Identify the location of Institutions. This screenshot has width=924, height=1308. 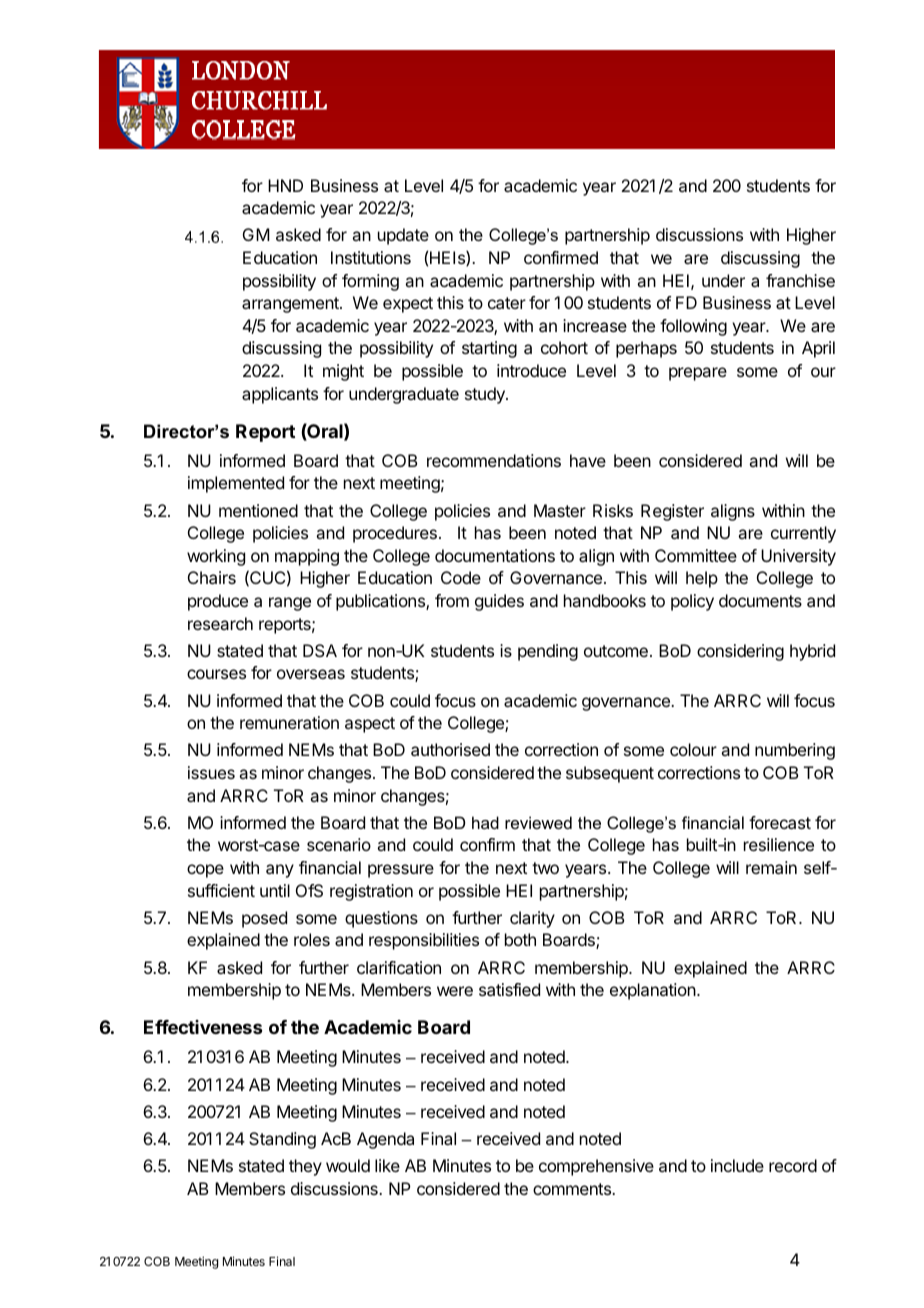
(371, 257).
